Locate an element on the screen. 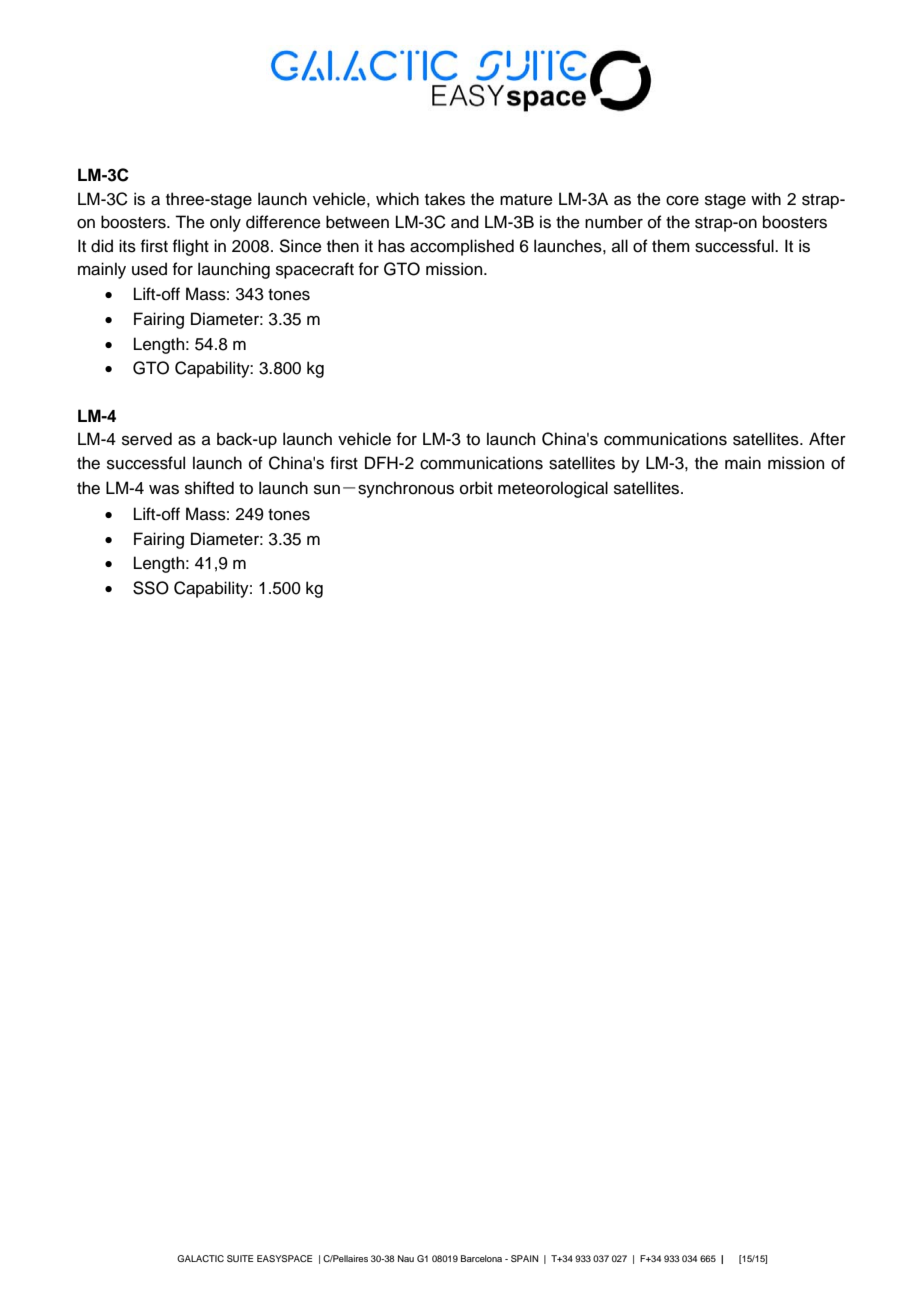  orbit is located at coordinates (476, 488).
